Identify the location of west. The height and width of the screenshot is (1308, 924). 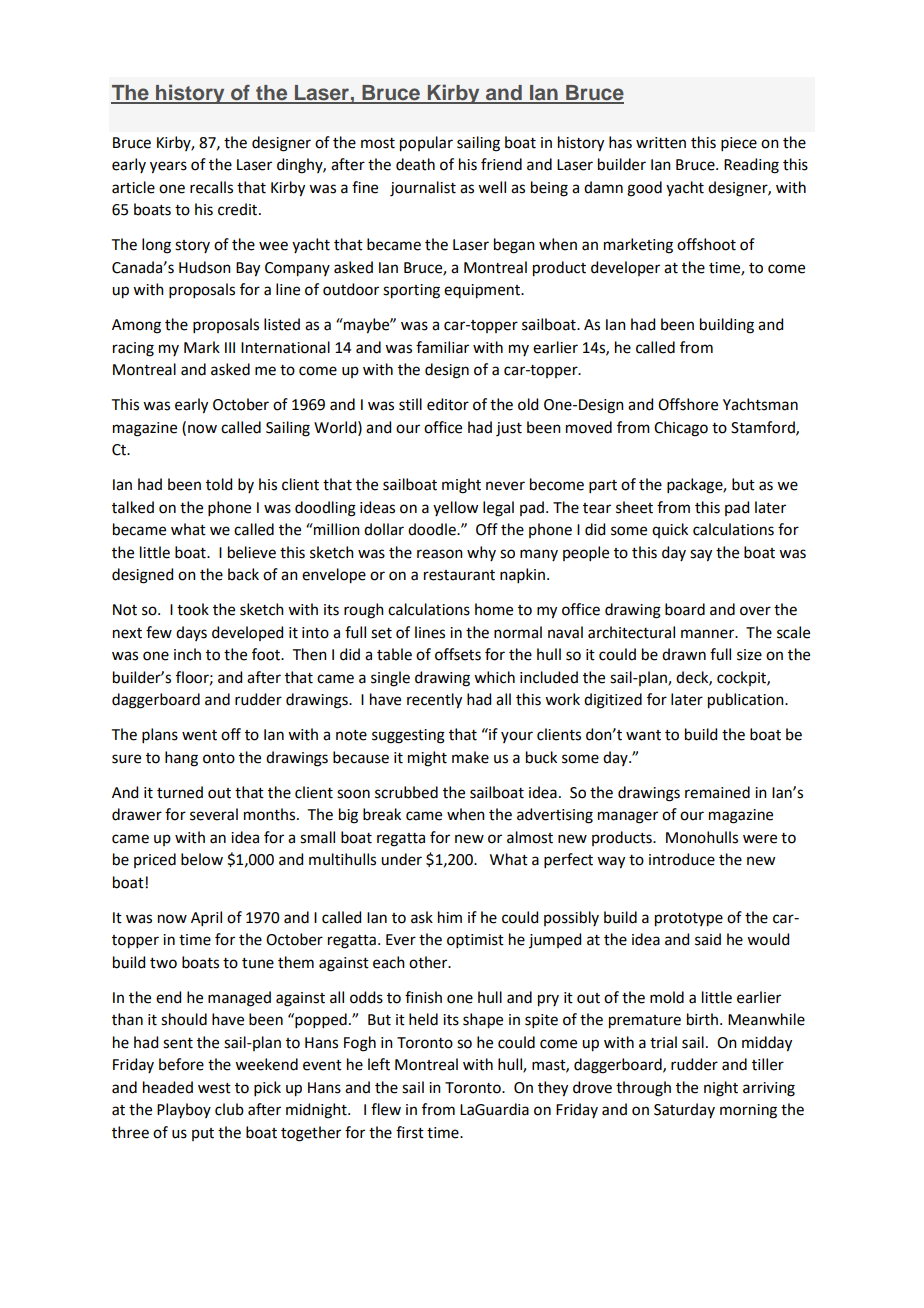
(214, 1088).
